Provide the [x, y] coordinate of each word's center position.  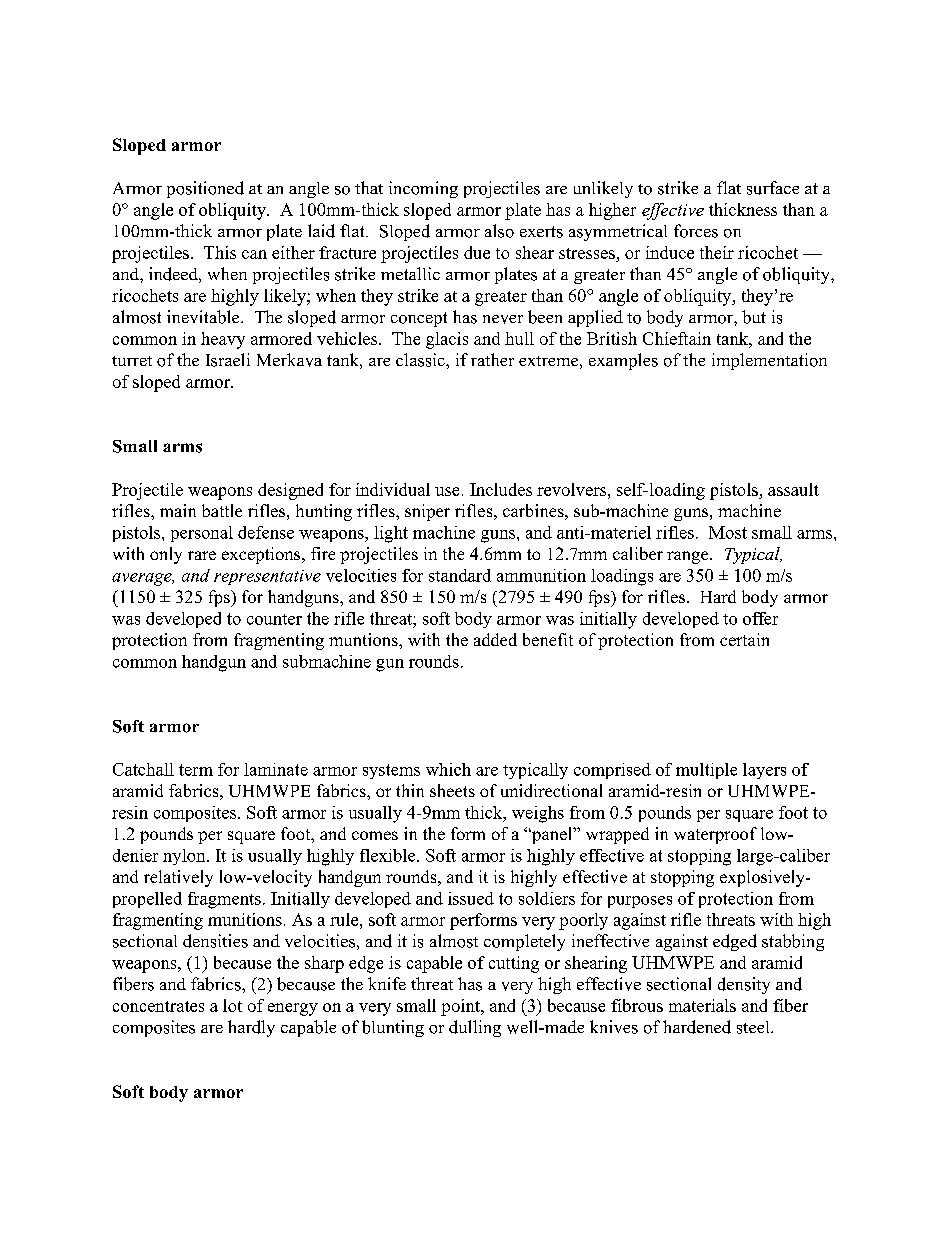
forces [696, 231]
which [448, 769]
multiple [706, 771]
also [499, 231]
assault [793, 489]
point [461, 1007]
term [196, 770]
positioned [205, 189]
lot [232, 1005]
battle [222, 510]
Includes [501, 489]
